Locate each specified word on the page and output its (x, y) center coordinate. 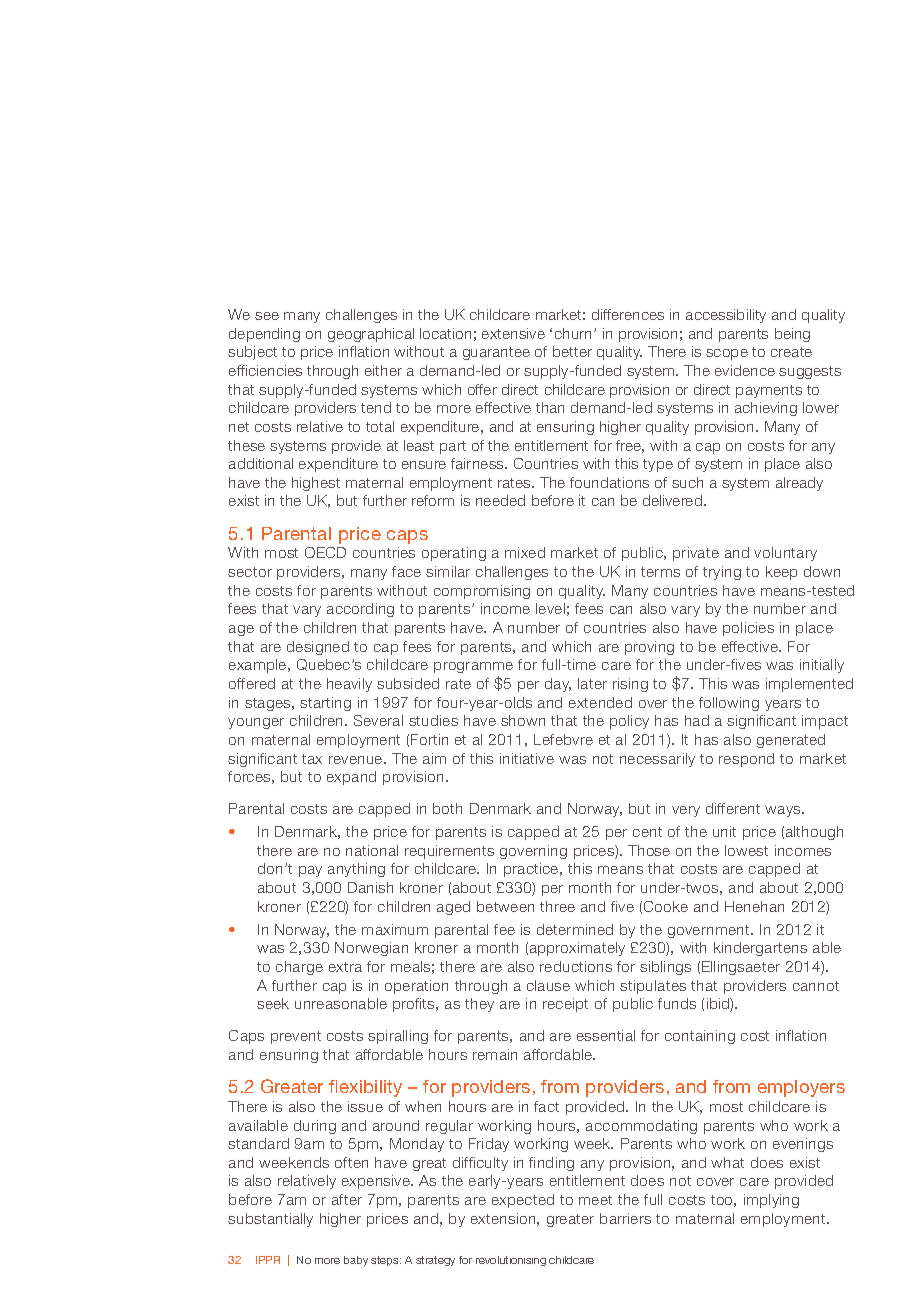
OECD (325, 552)
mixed (525, 552)
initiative (527, 758)
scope (727, 354)
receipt (565, 1005)
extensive (513, 333)
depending (264, 335)
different (733, 808)
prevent (296, 1037)
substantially (270, 1220)
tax (312, 759)
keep (781, 573)
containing (700, 1037)
